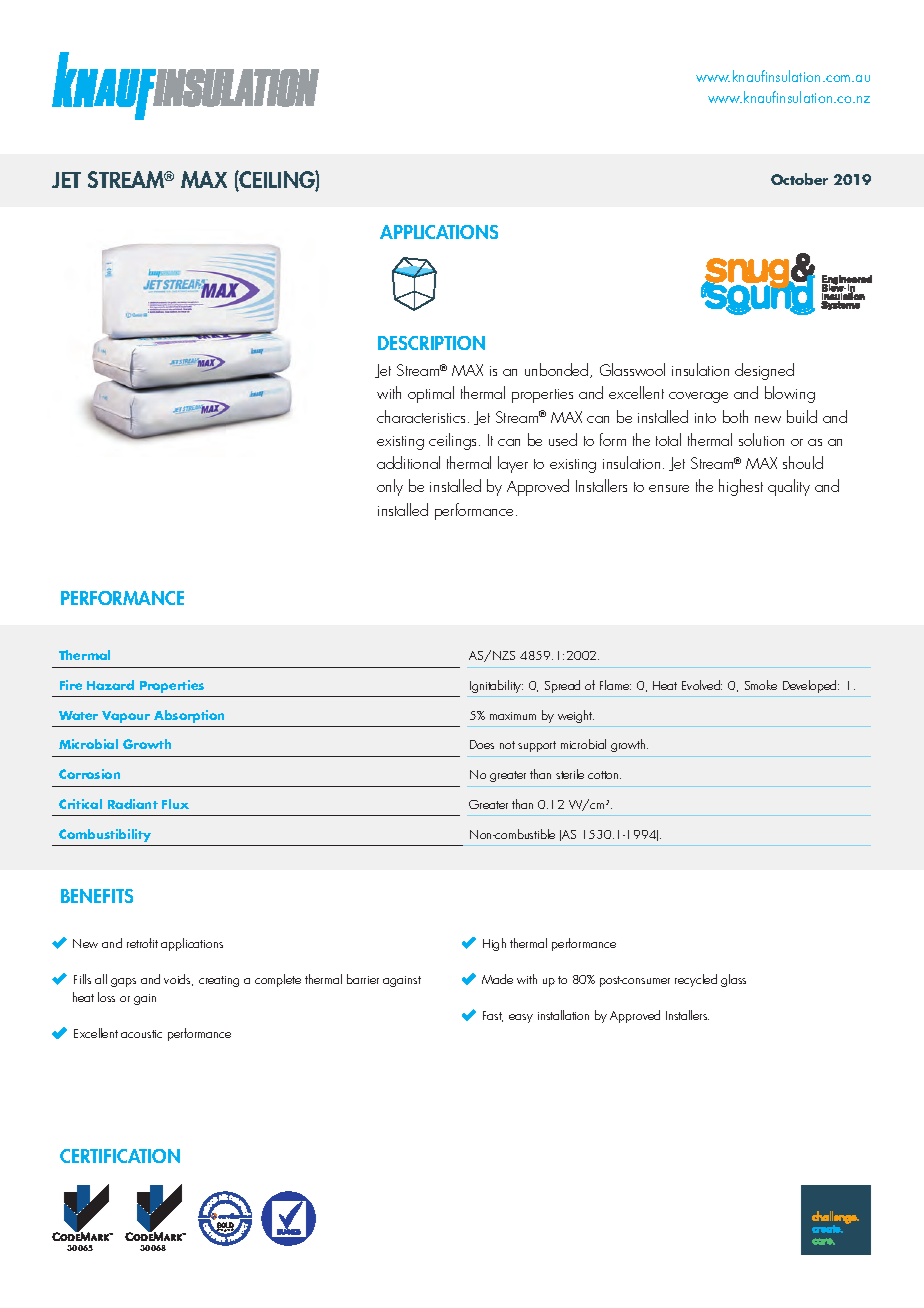 The height and width of the screenshot is (1308, 924). Describe the element at coordinates (696, 980) in the screenshot. I see `recycled` at that location.
